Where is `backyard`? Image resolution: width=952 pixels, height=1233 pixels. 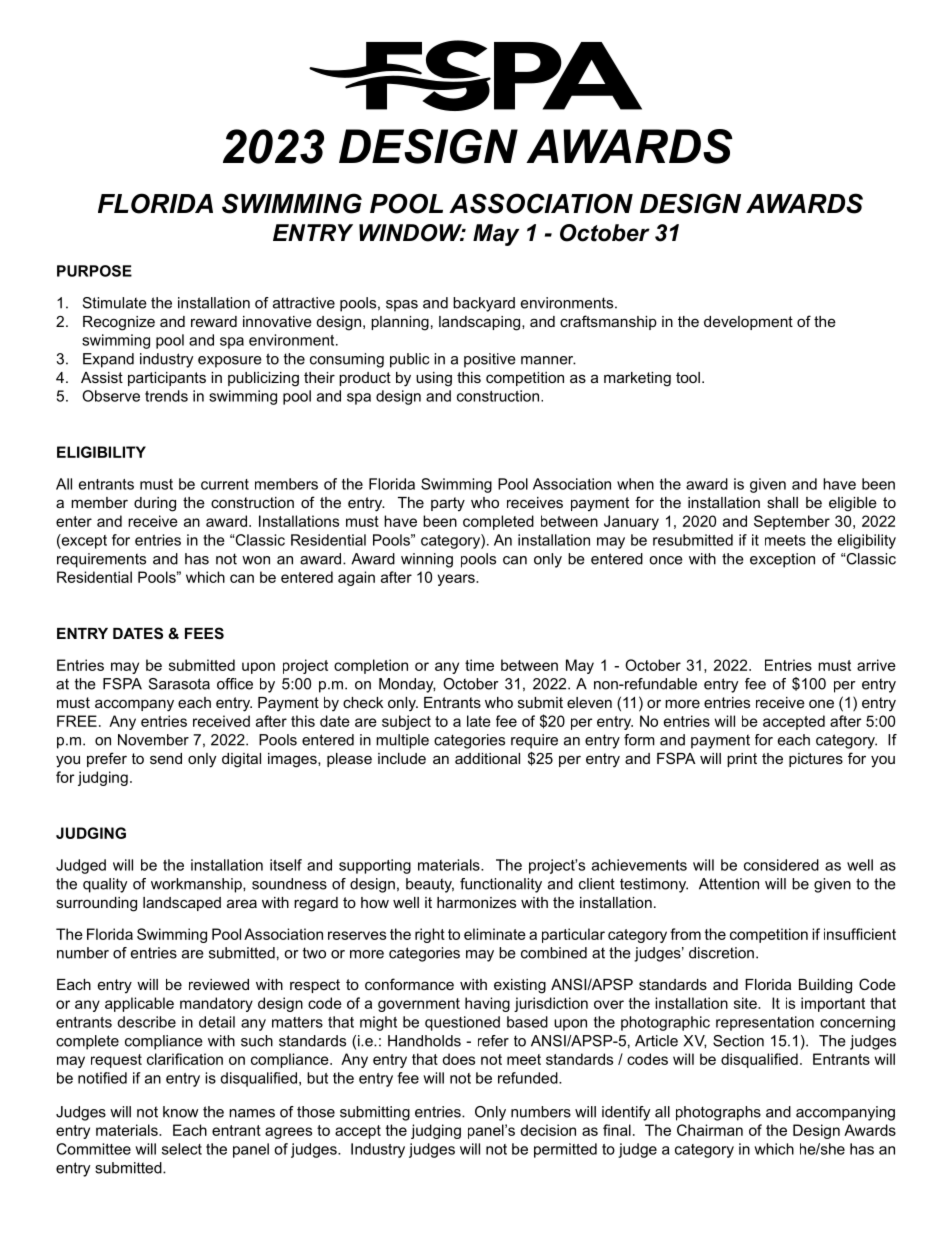
backyard is located at coordinates (484, 304).
